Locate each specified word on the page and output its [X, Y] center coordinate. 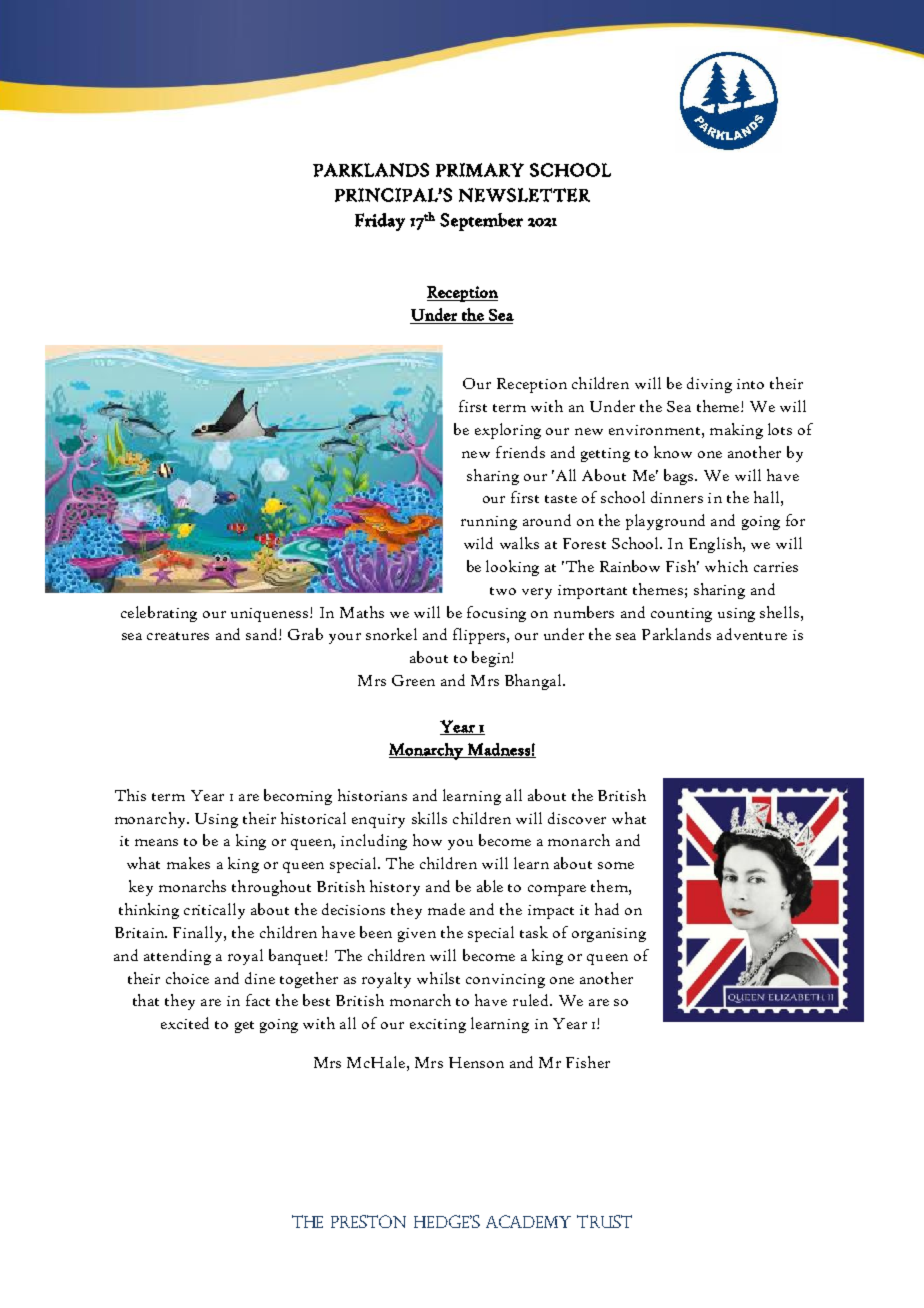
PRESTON [368, 1221]
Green [413, 680]
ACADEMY [528, 1221]
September [481, 222]
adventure [752, 634]
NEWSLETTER [524, 195]
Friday [380, 222]
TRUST [604, 1221]
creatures [178, 636]
